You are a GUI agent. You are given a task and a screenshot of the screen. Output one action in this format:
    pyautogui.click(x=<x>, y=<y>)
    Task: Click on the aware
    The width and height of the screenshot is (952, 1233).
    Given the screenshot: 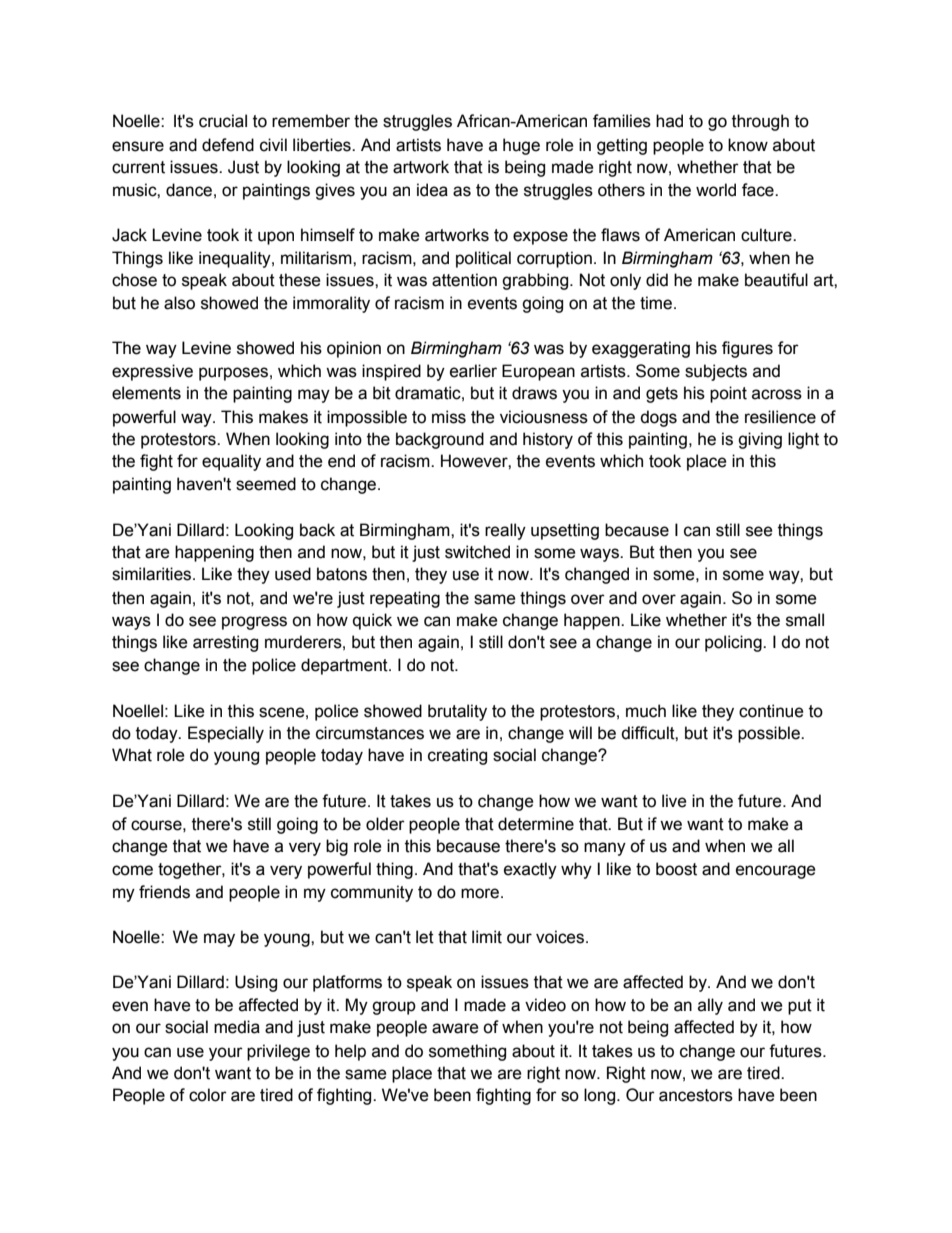 What is the action you would take?
    pyautogui.click(x=455, y=1028)
